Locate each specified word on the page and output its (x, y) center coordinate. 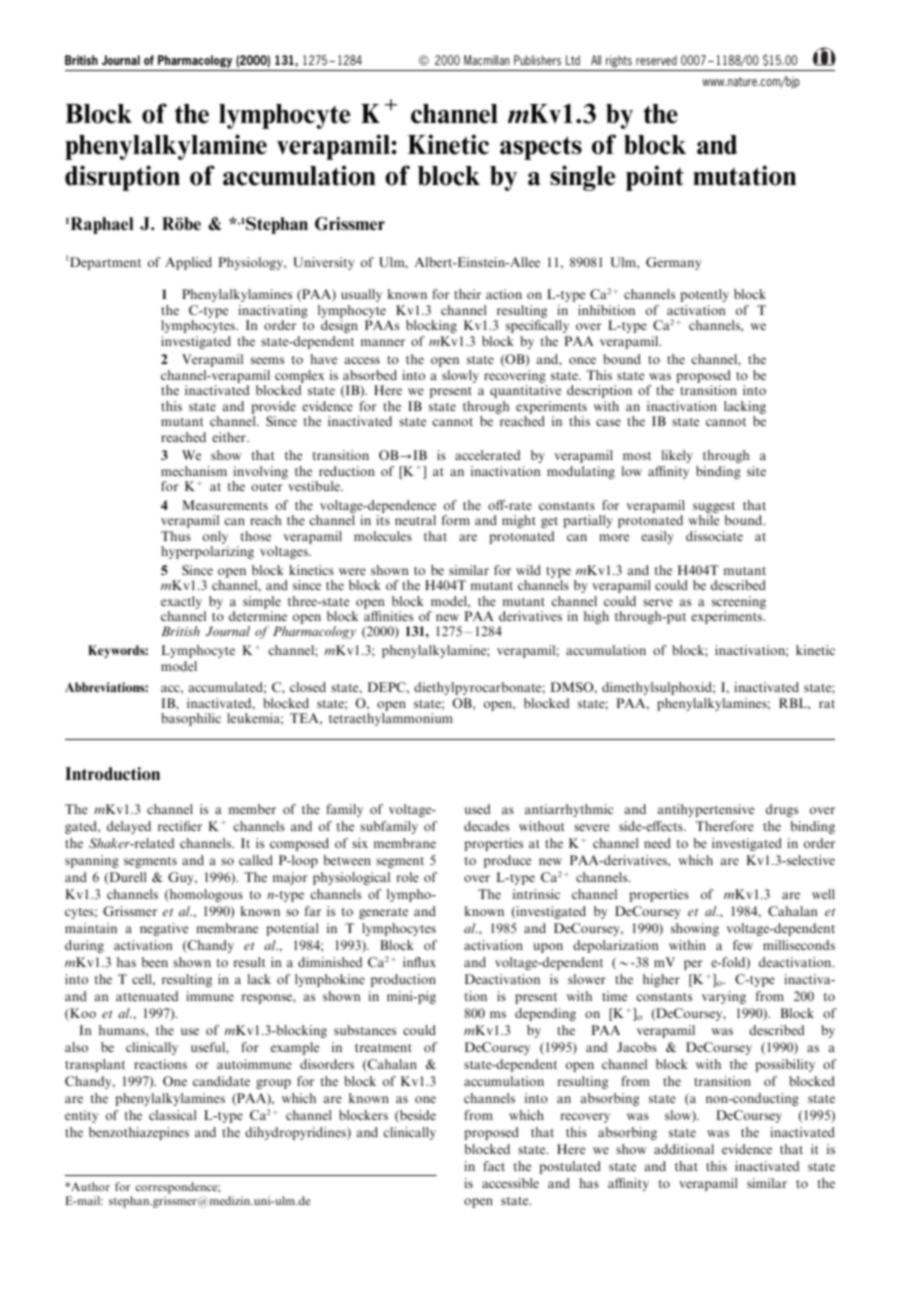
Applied (188, 263)
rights (619, 61)
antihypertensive (706, 810)
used (477, 809)
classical (172, 1115)
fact (494, 1166)
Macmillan (486, 60)
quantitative (525, 391)
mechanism (194, 471)
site (756, 471)
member (252, 809)
